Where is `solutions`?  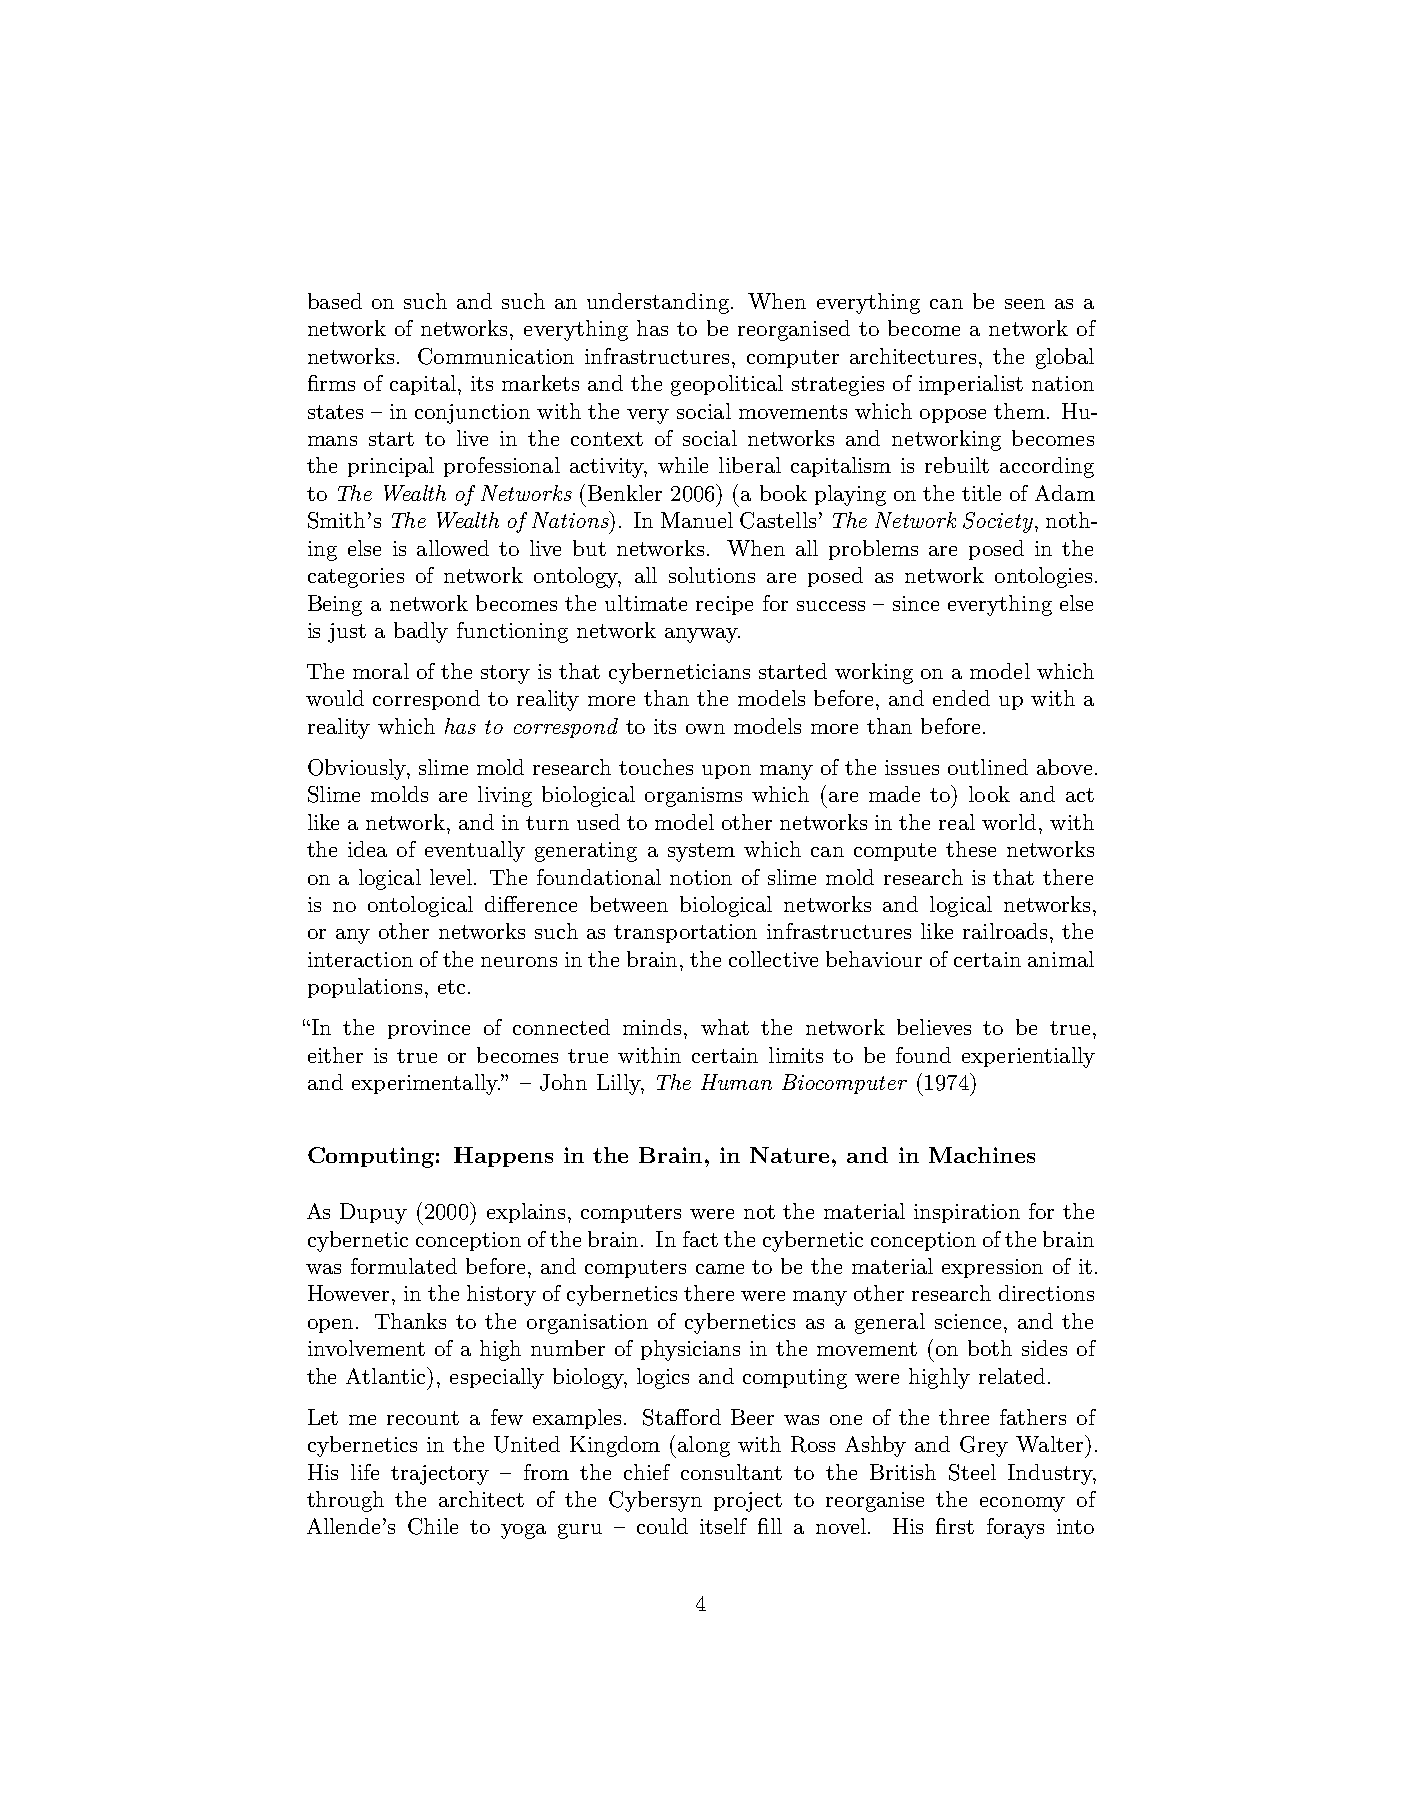
solutions is located at coordinates (712, 575).
